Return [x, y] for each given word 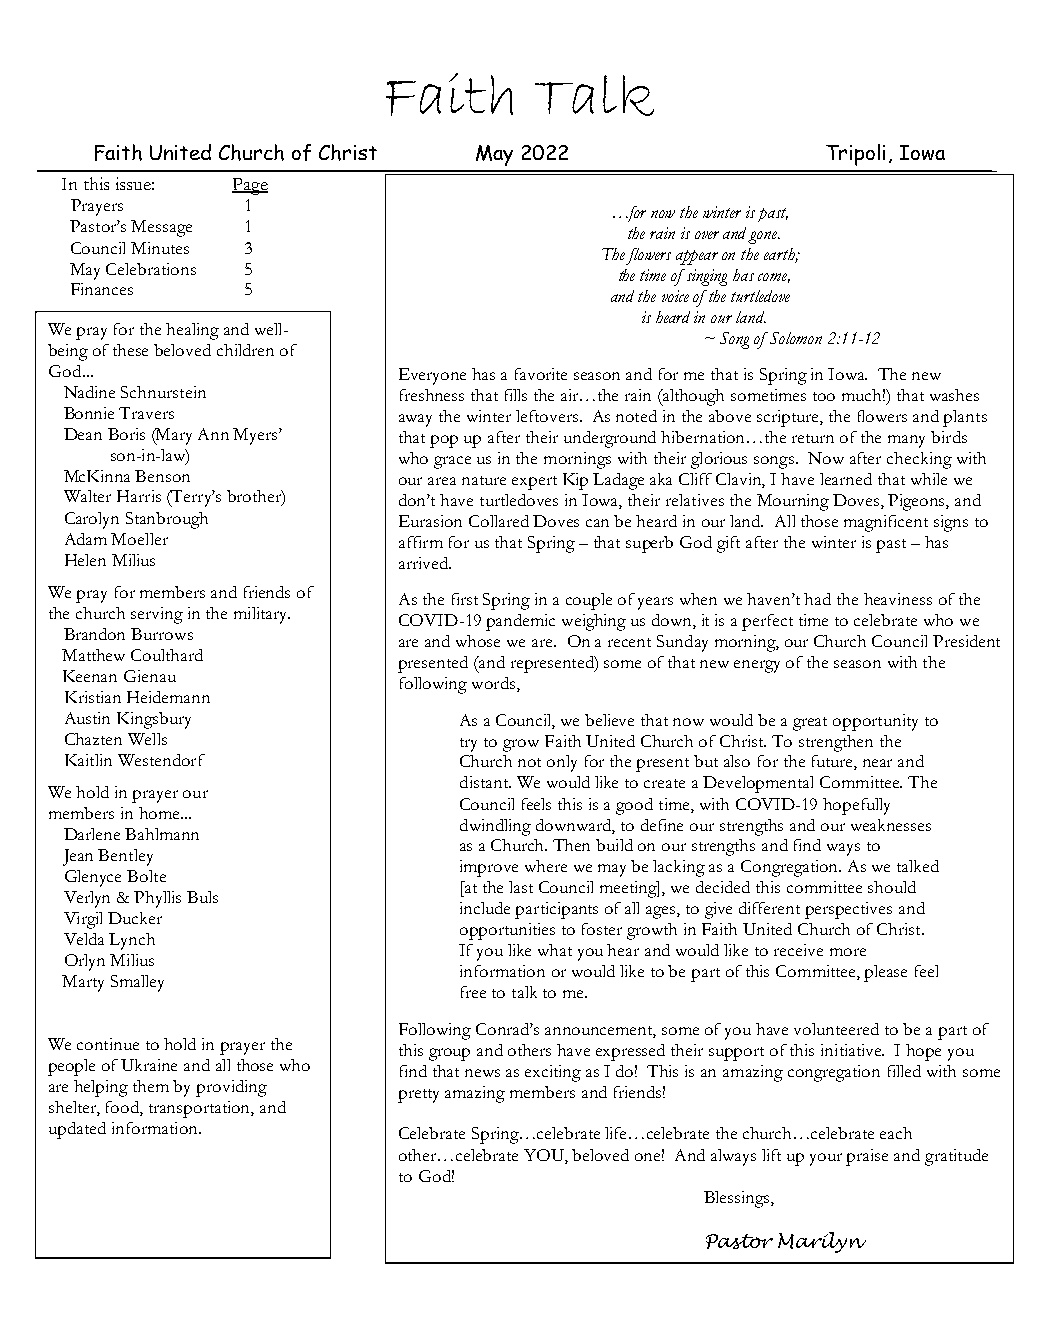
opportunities [507, 931]
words [493, 683]
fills [516, 395]
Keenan [90, 676]
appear [697, 257]
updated [77, 1130]
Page [250, 186]
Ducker [135, 918]
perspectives [848, 910]
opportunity [875, 722]
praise [867, 1157]
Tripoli [855, 155]
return [813, 438]
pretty [418, 1096]
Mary [173, 436]
